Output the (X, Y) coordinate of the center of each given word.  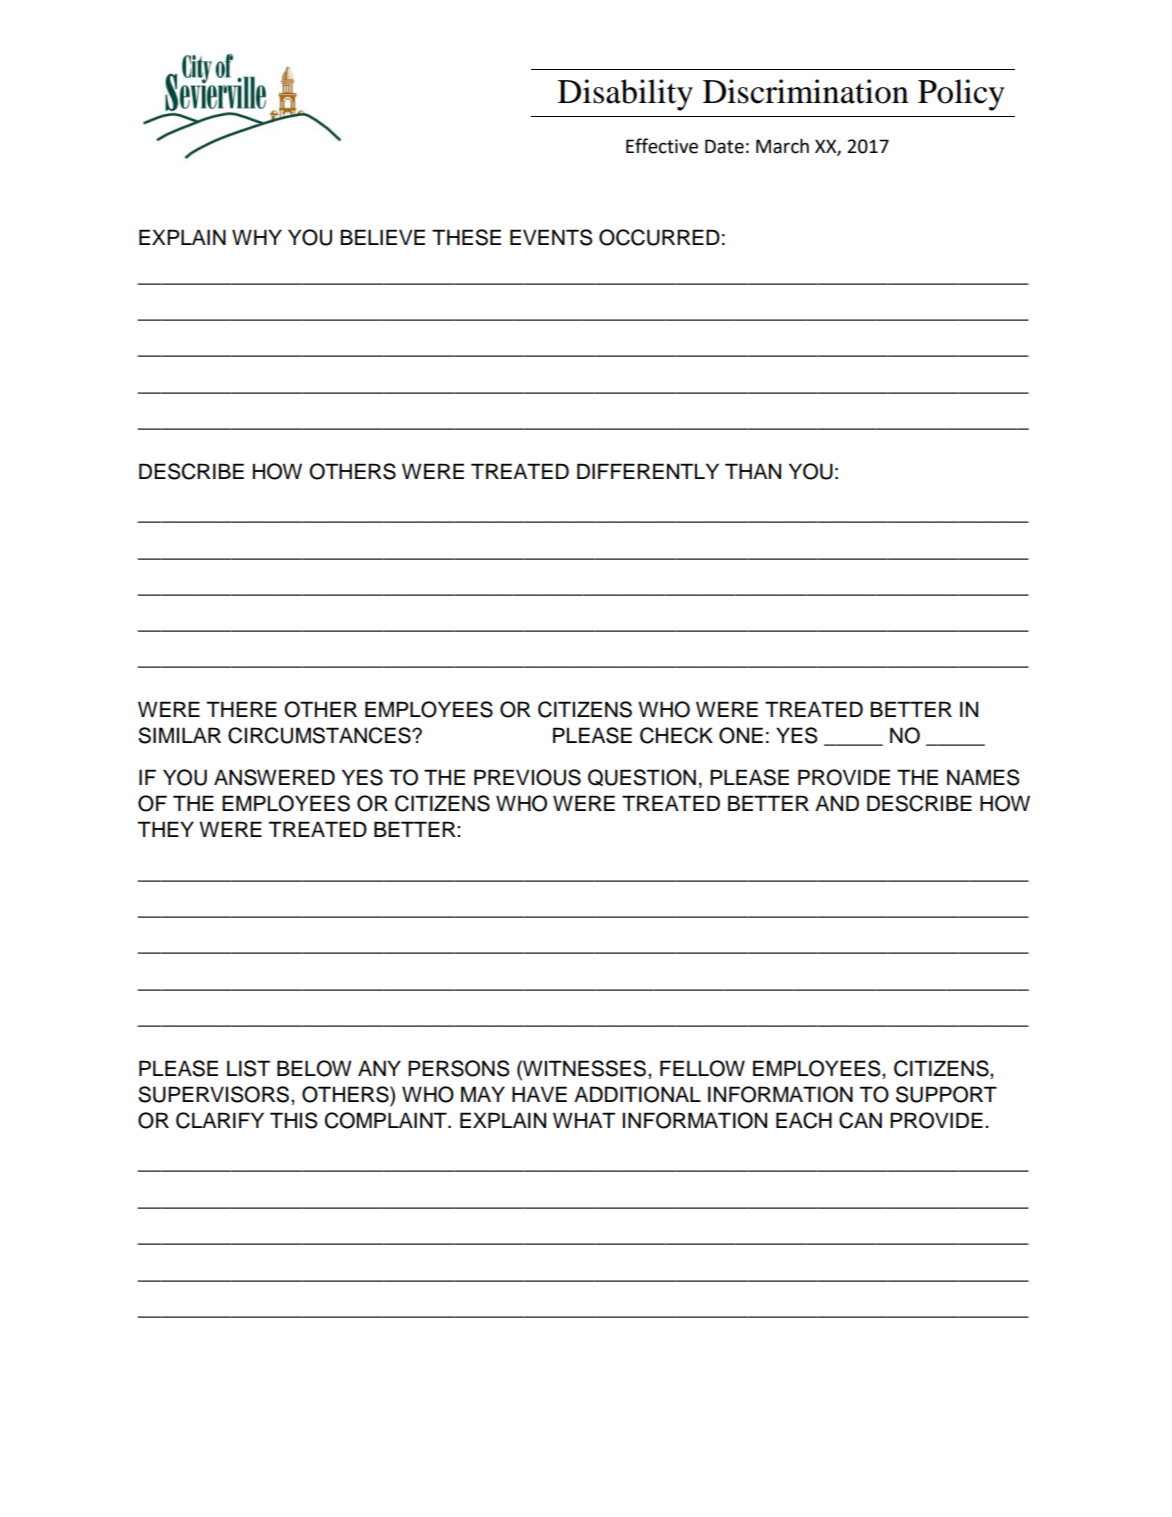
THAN (753, 471)
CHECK (676, 735)
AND (837, 803)
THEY (166, 829)
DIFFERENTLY (648, 471)
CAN (860, 1120)
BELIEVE (382, 237)
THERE (242, 709)
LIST (248, 1068)
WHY (257, 237)
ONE (741, 735)
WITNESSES (585, 1068)
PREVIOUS (527, 777)
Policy (961, 95)
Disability (625, 95)
